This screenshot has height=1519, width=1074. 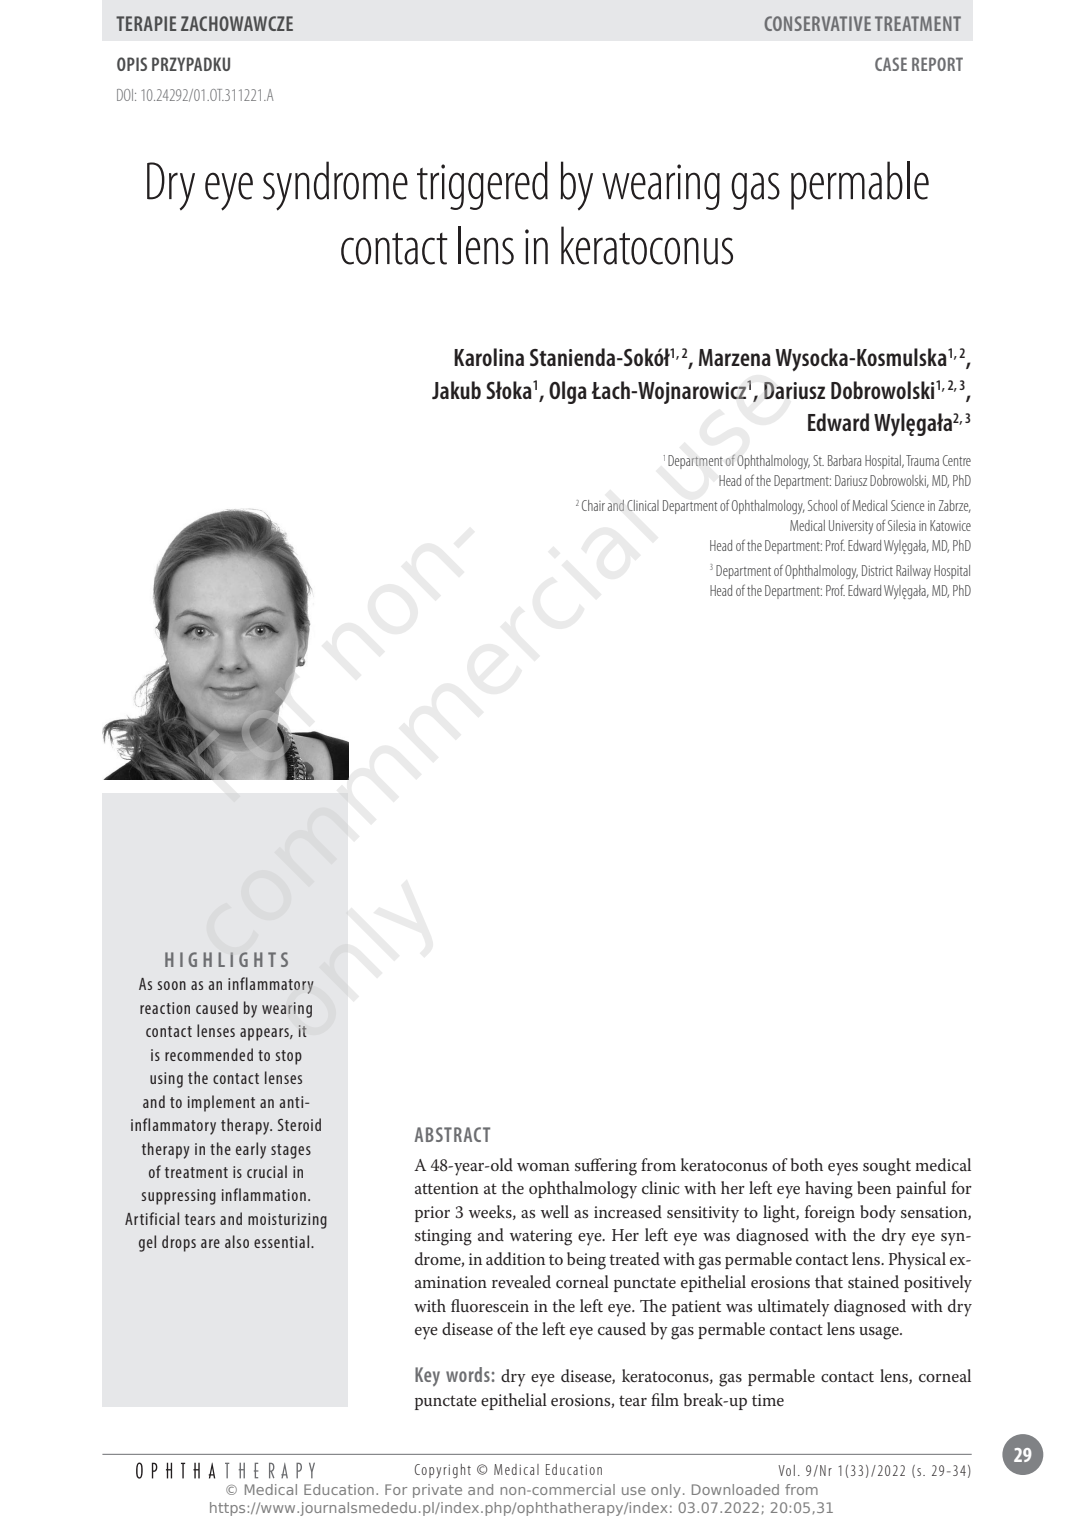 I want to click on private, so click(x=437, y=1491).
